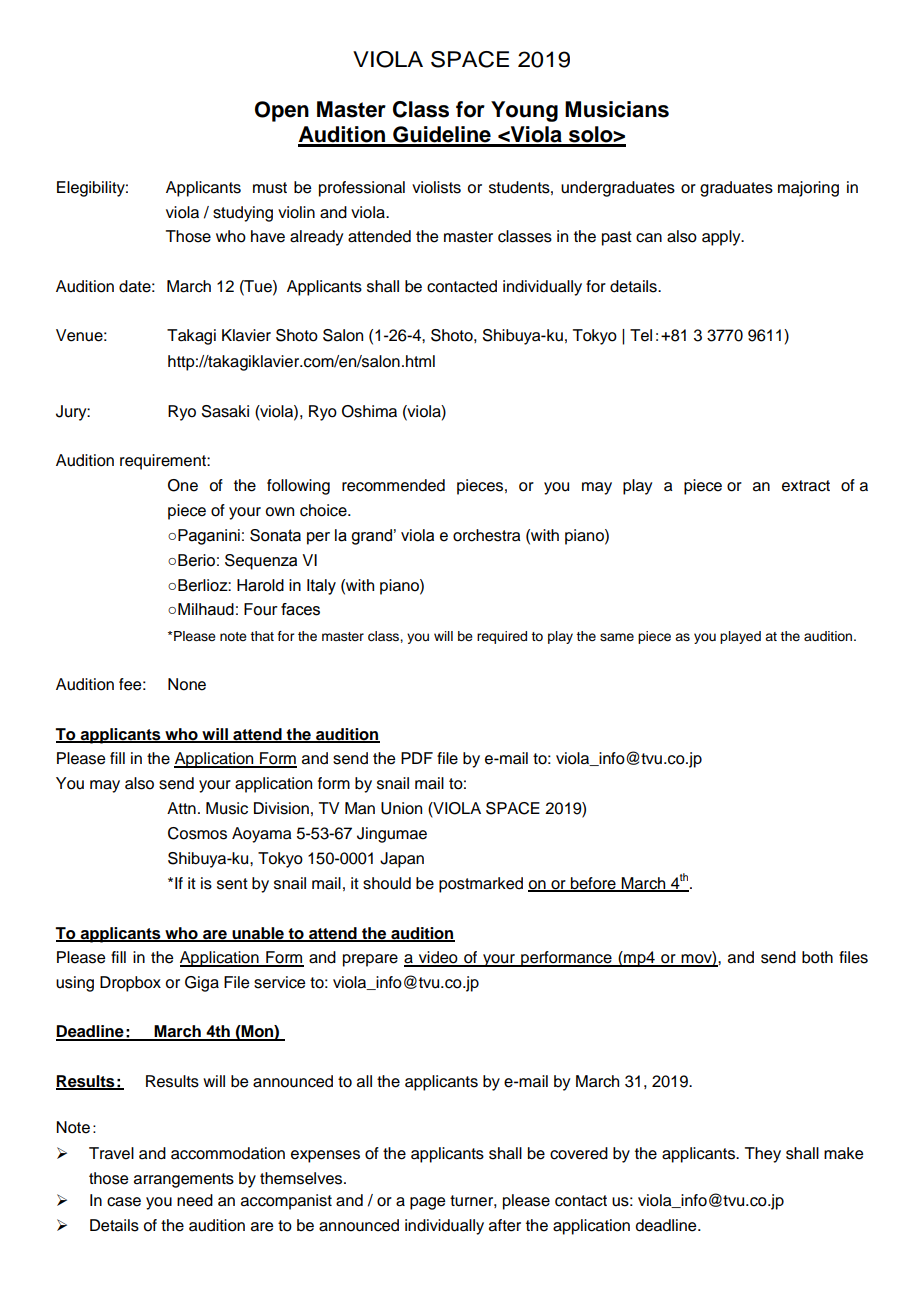  Describe the element at coordinates (617, 637) in the screenshot. I see `same` at that location.
